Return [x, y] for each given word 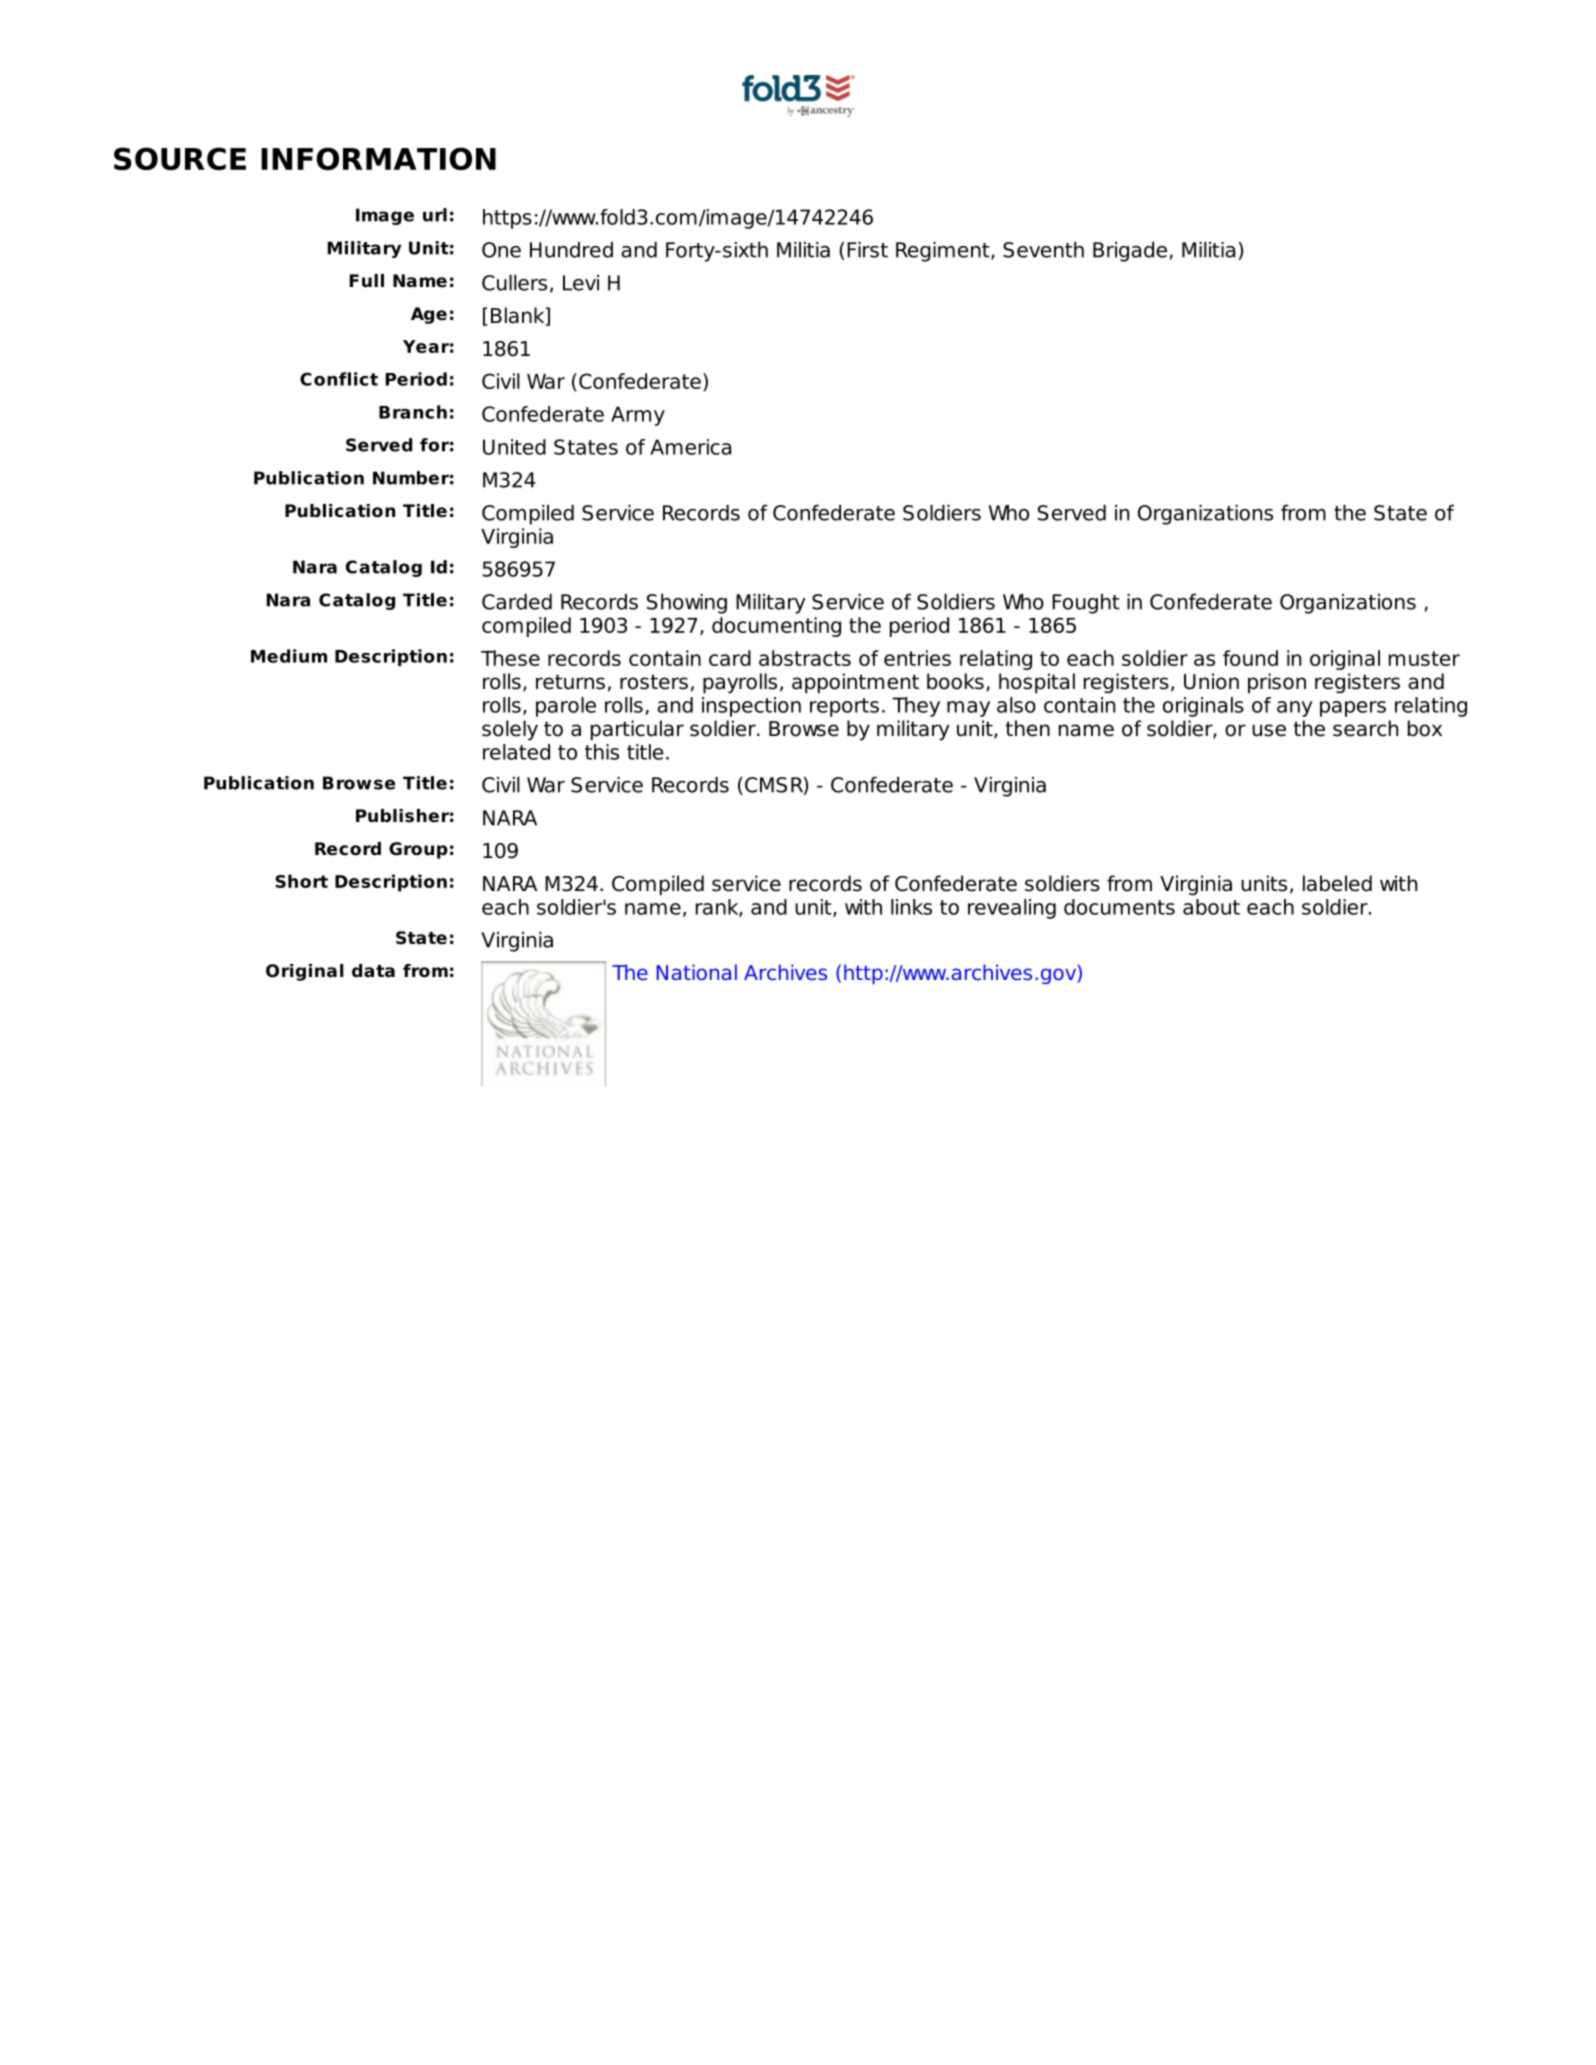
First [867, 249]
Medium [289, 656]
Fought [1086, 604]
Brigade [1130, 251]
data [373, 971]
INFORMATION [378, 158]
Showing [687, 603]
